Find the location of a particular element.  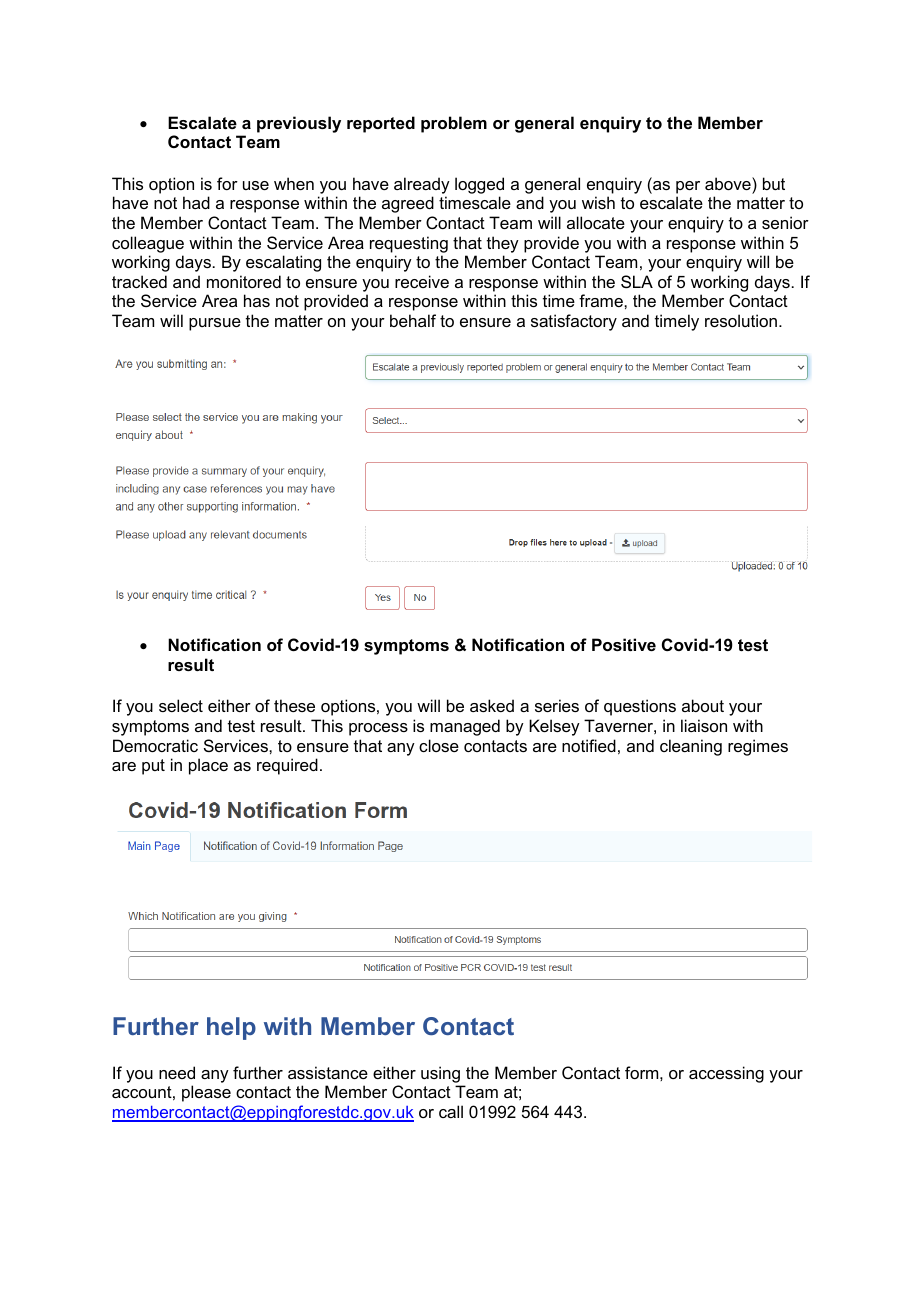

place is located at coordinates (208, 766).
